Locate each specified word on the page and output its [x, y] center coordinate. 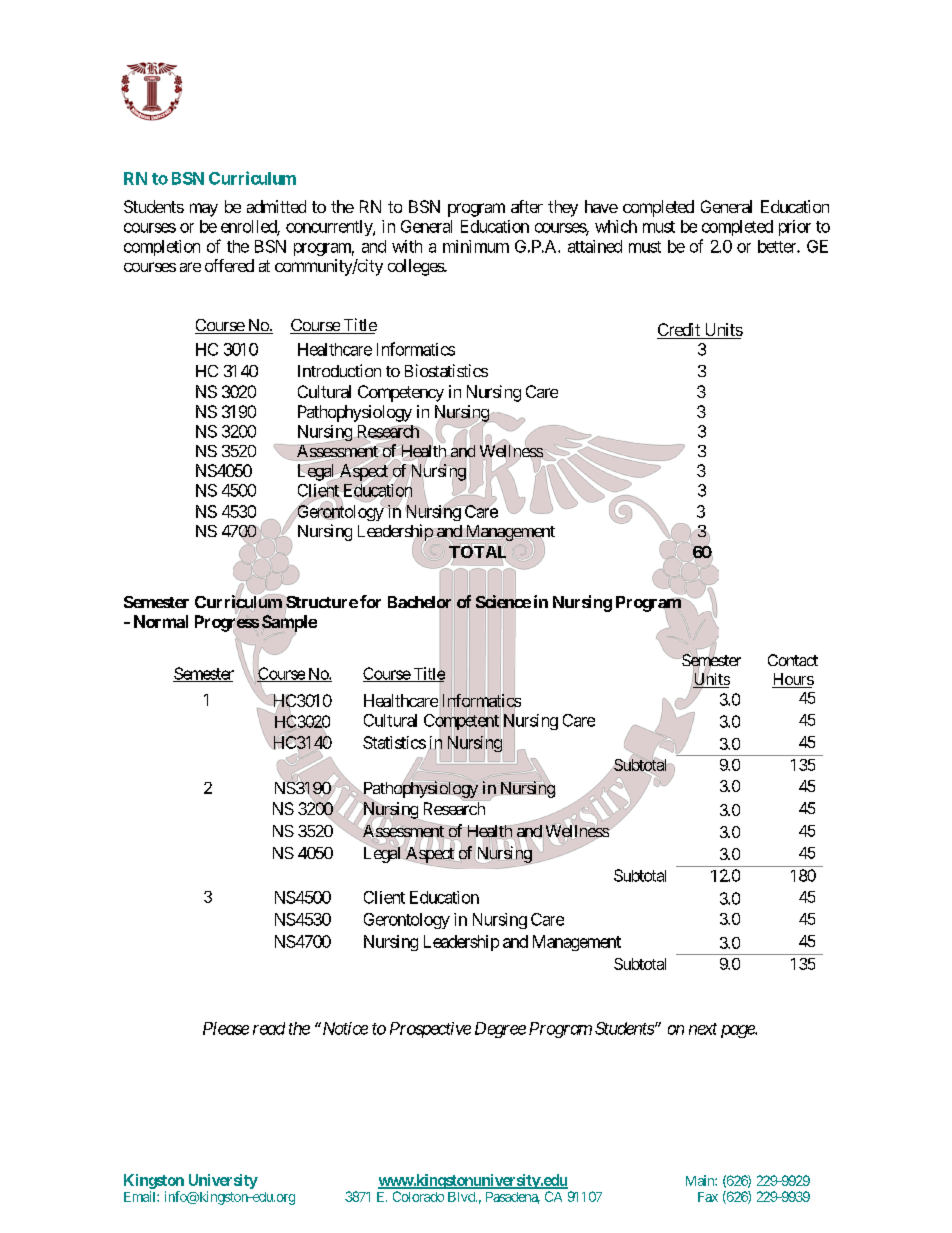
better [778, 246]
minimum [476, 246]
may [204, 210]
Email [141, 1196]
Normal [161, 621]
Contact [793, 660]
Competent [461, 722]
